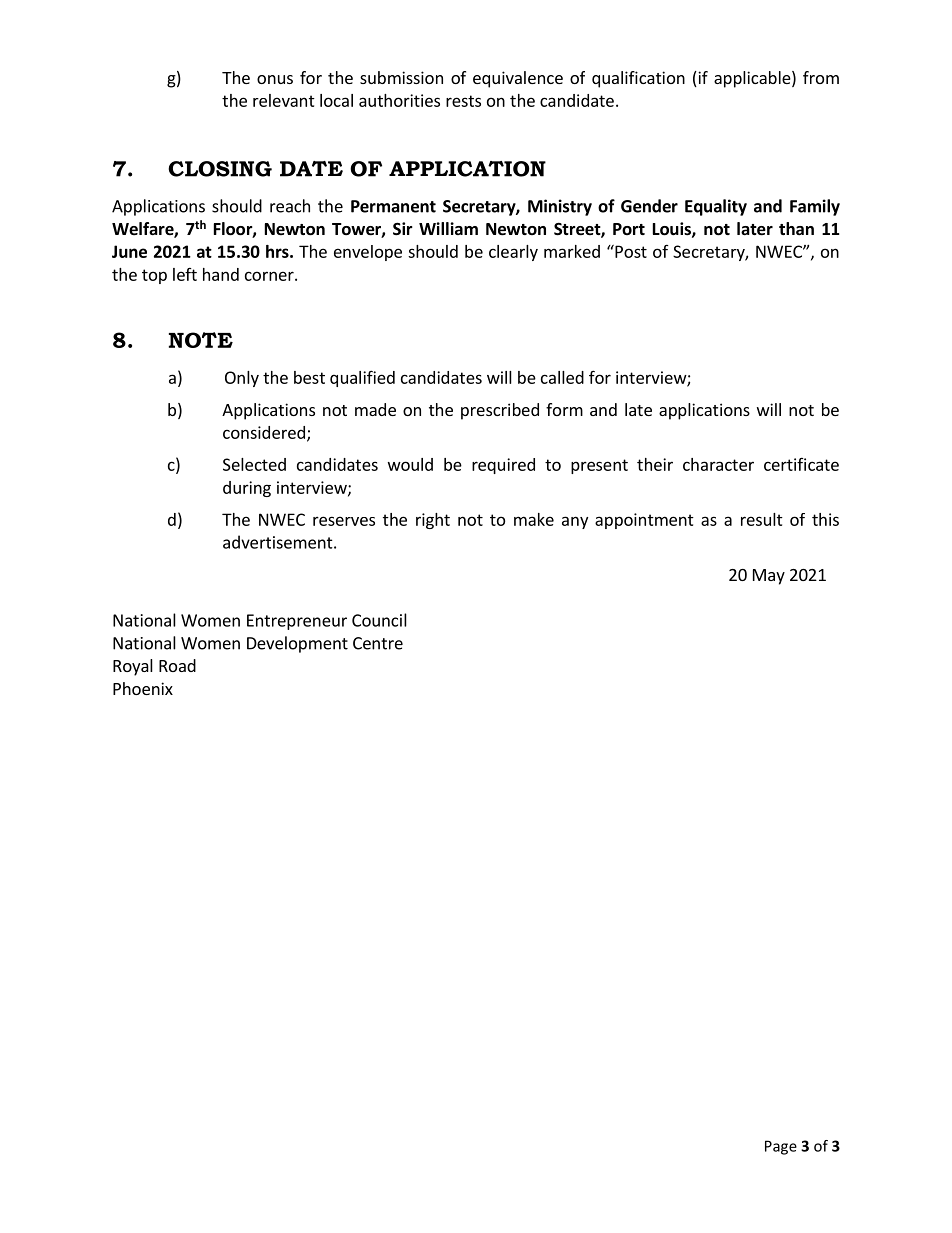 This page has height=1233, width=952. I want to click on character, so click(718, 464).
